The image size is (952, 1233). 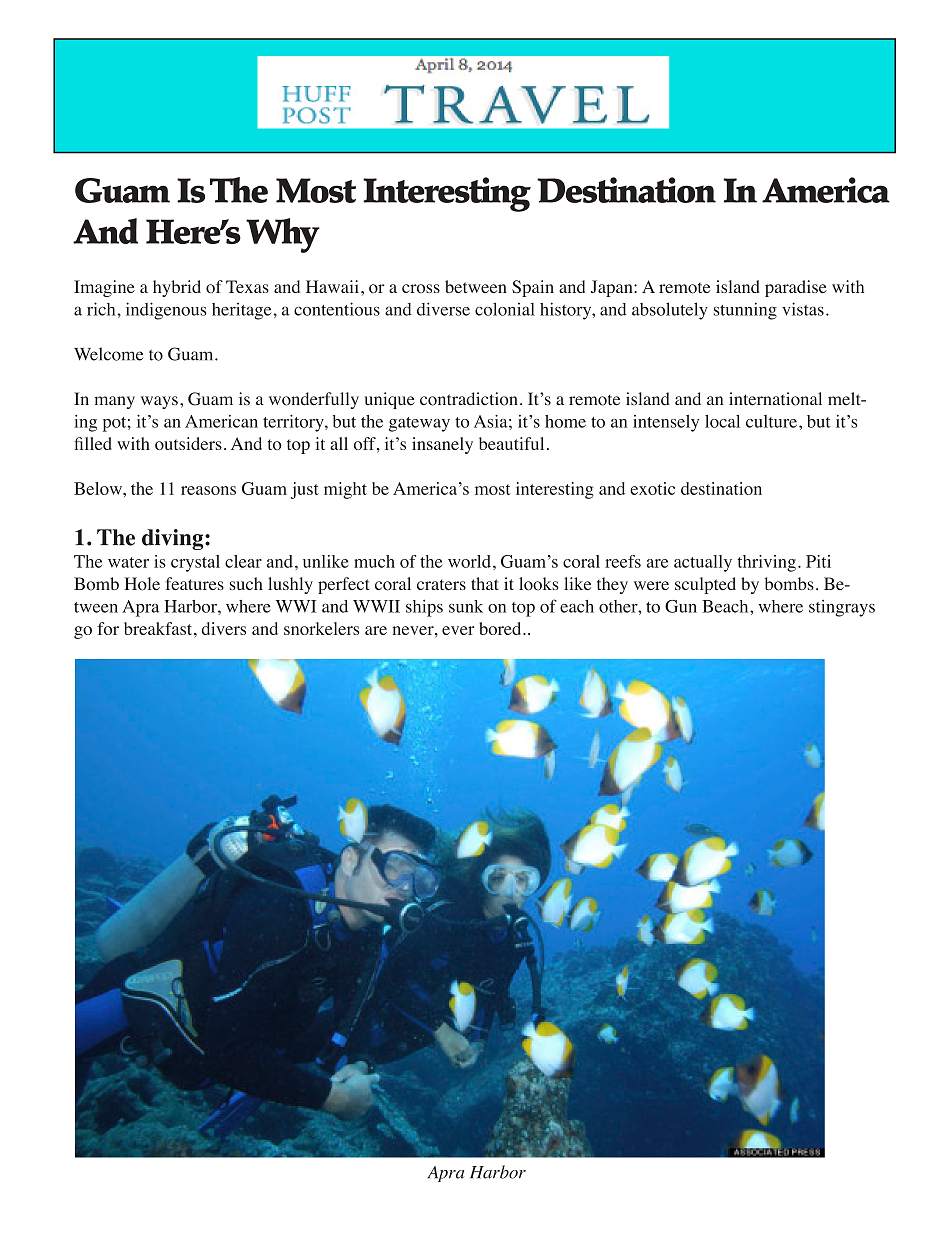 What do you see at coordinates (421, 288) in the screenshot?
I see `cross` at bounding box center [421, 288].
